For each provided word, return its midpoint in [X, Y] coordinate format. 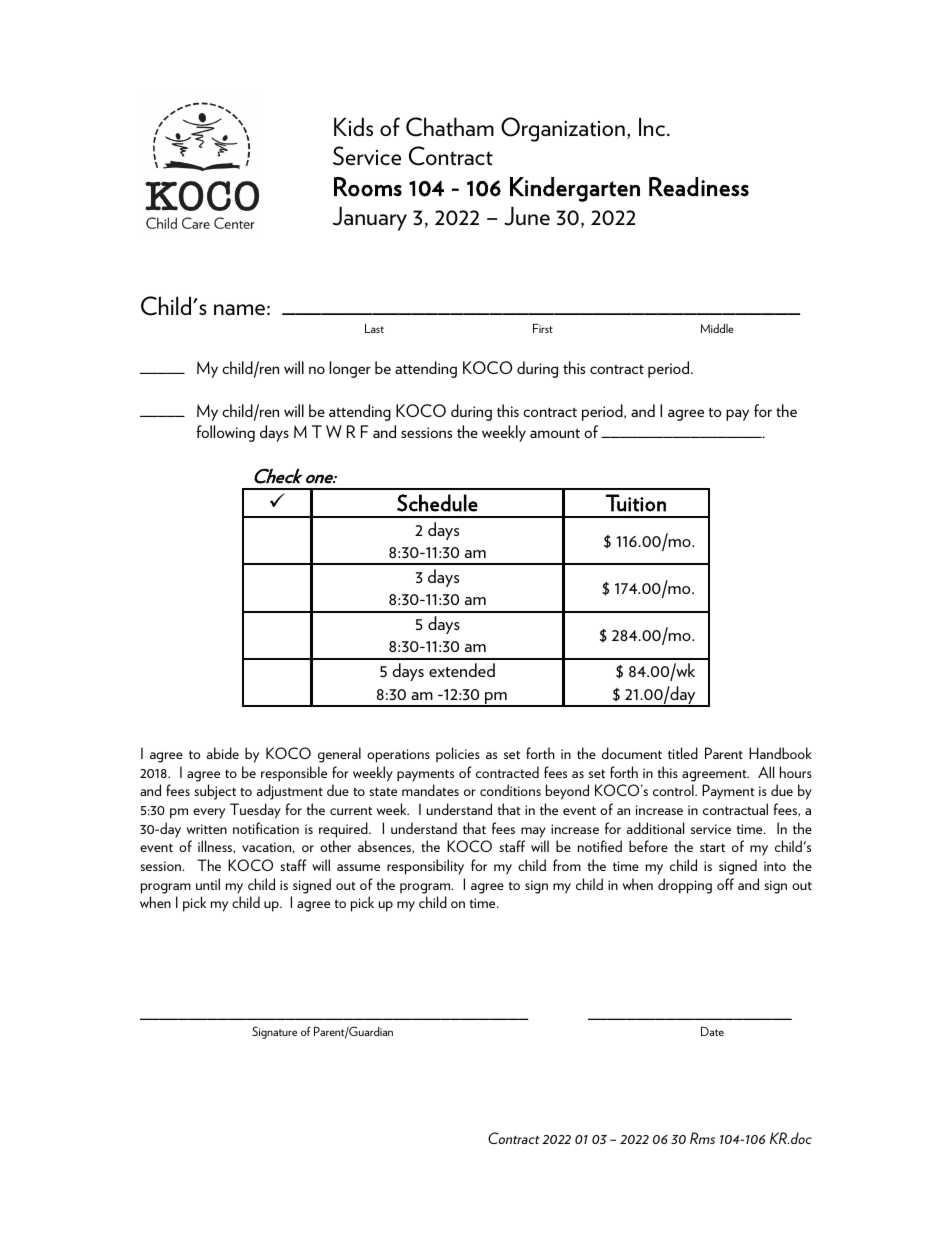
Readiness [699, 187]
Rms [702, 1138]
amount [555, 433]
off [725, 884]
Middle [717, 328]
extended [462, 670]
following [225, 433]
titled [683, 753]
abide [223, 753]
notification [266, 828]
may [533, 832]
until [208, 884]
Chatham [450, 127]
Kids [353, 126]
